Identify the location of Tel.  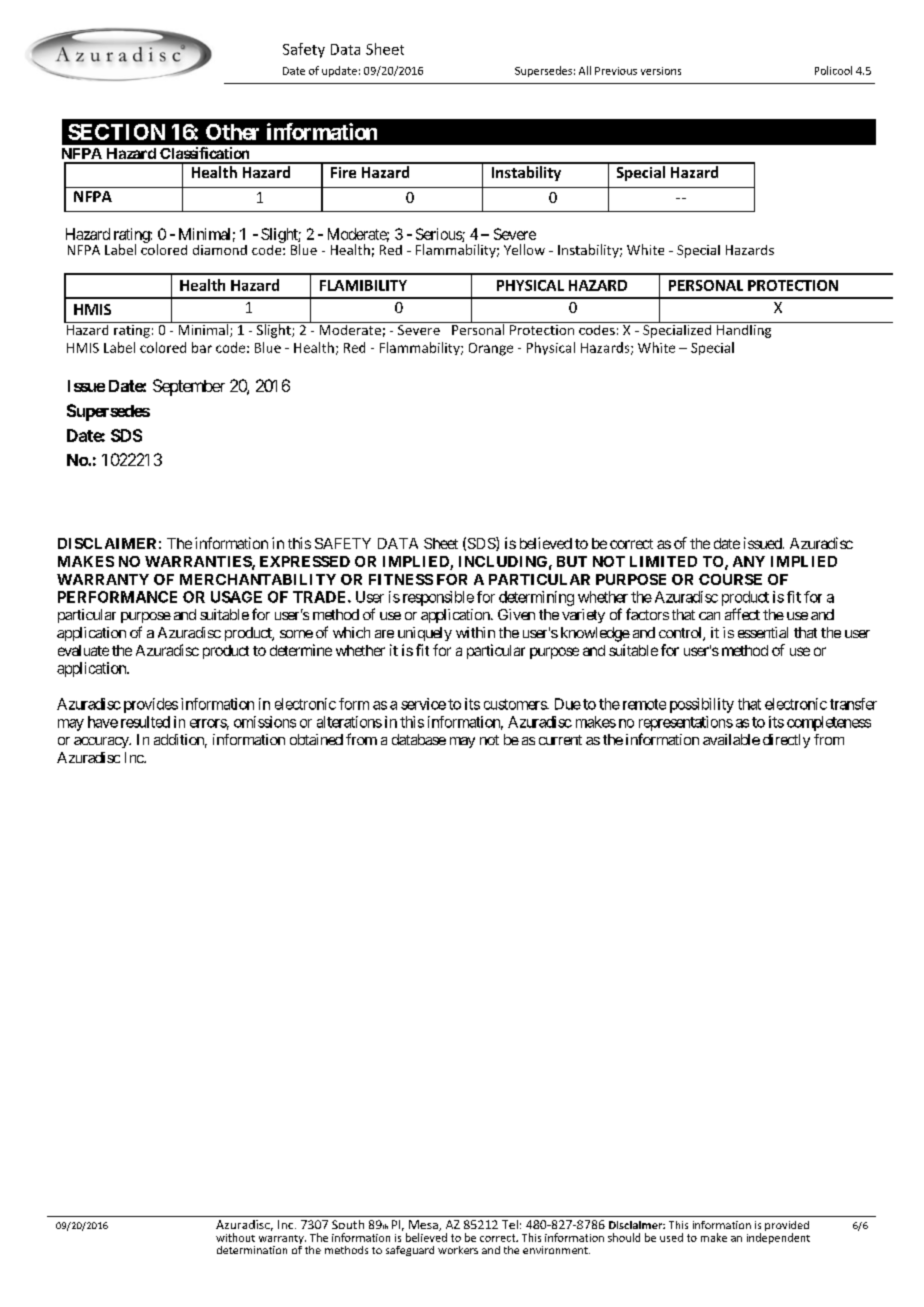
(510, 1224).
